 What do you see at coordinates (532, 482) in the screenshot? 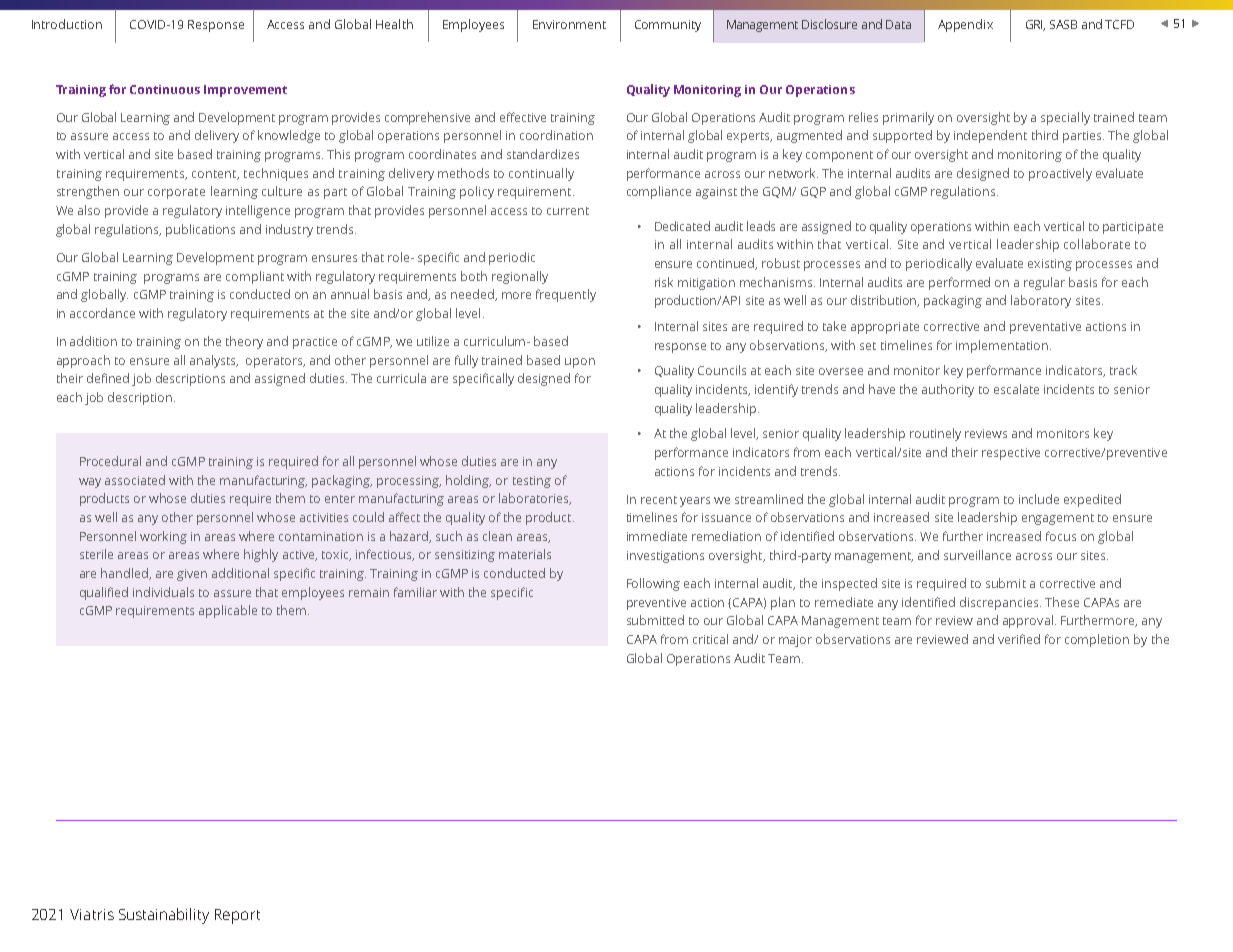
I see `testing` at bounding box center [532, 482].
